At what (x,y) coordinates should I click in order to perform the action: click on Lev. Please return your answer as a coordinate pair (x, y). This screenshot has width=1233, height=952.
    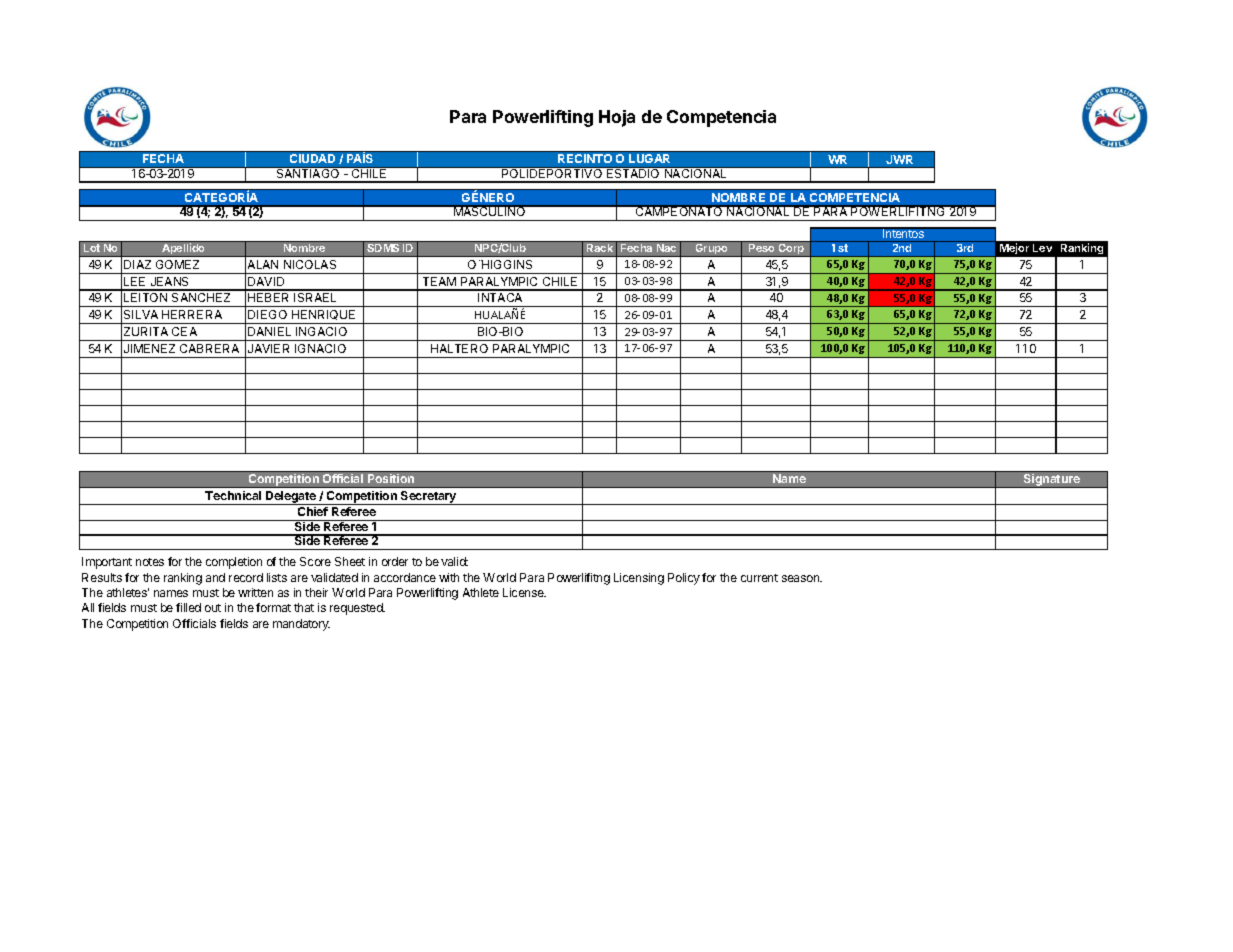
    Looking at the image, I should click on (1042, 248).
